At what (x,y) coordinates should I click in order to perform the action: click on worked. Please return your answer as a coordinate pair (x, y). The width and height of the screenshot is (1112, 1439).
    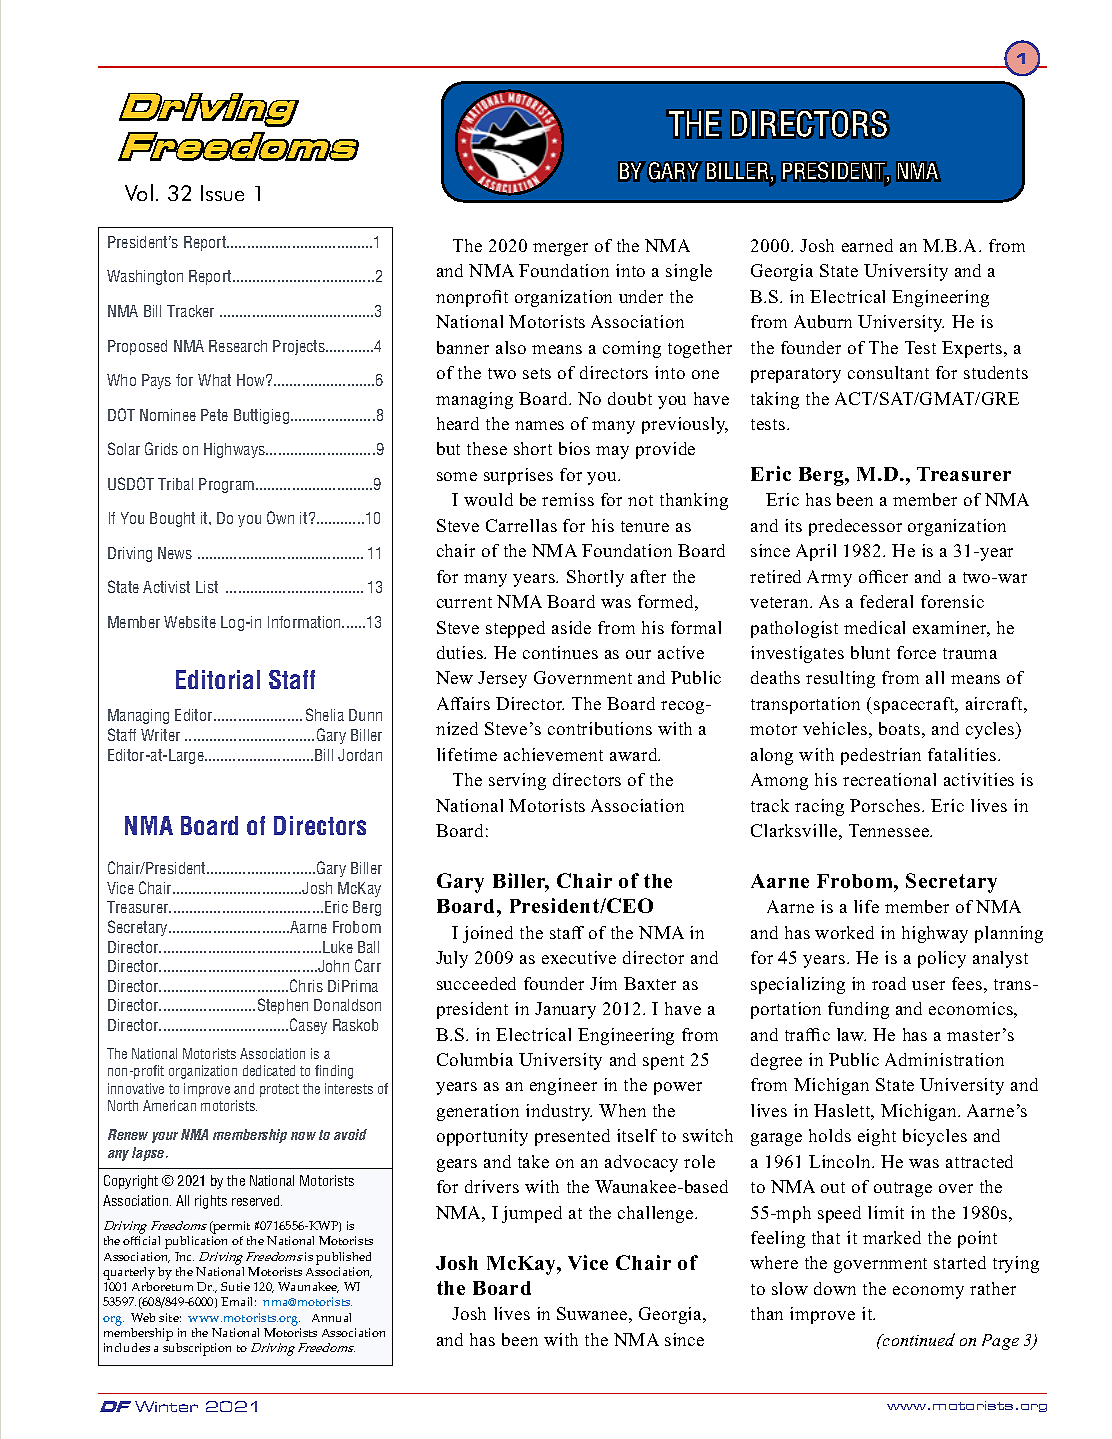
    Looking at the image, I should click on (844, 932).
